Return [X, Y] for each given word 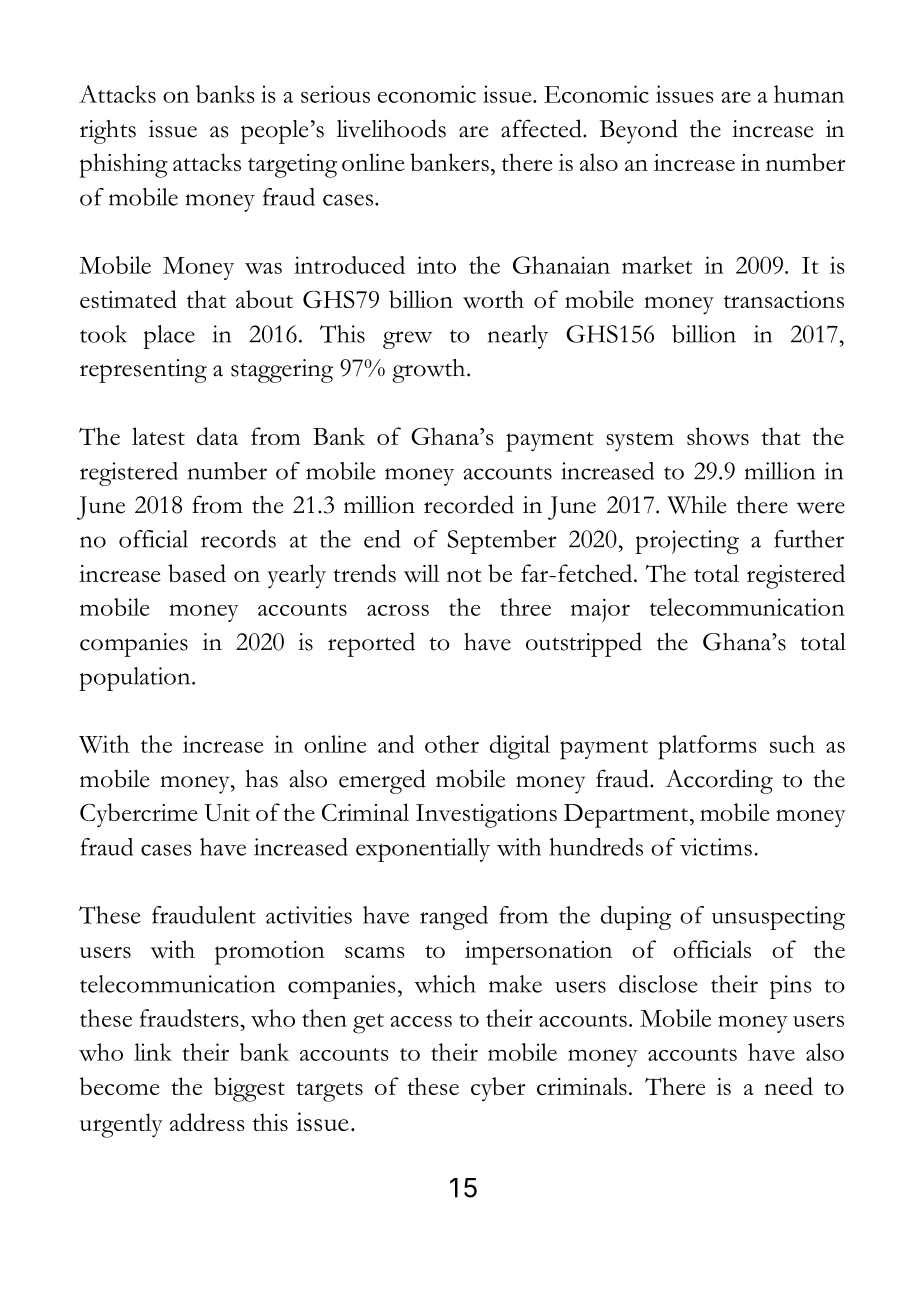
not [464, 575]
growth [430, 371]
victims [716, 847]
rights [108, 132]
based [197, 573]
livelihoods [391, 128]
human [809, 94]
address [207, 1122]
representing [143, 371]
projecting [687, 542]
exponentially [423, 850]
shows [718, 436]
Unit [227, 812]
